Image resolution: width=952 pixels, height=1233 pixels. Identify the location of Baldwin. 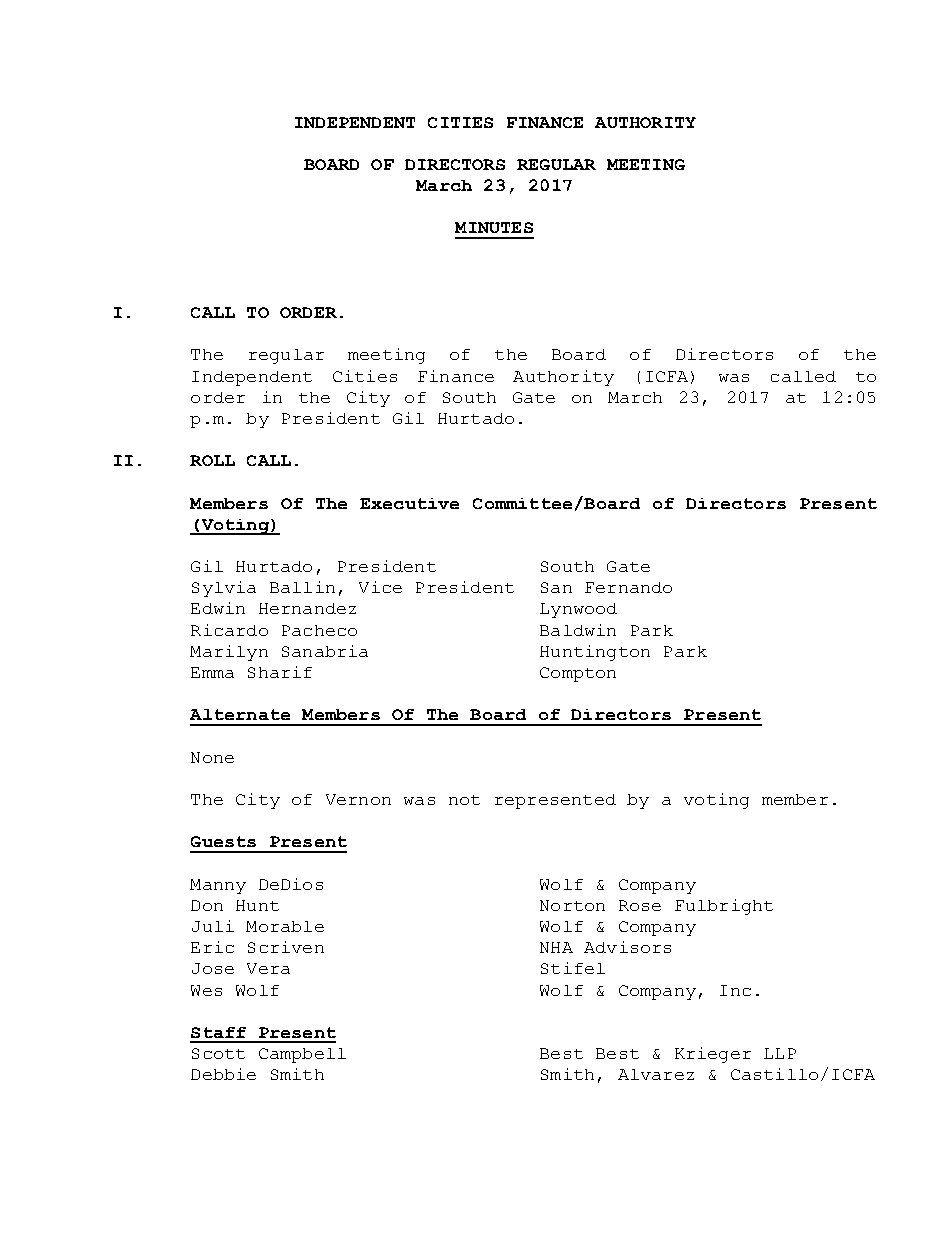
(578, 630).
